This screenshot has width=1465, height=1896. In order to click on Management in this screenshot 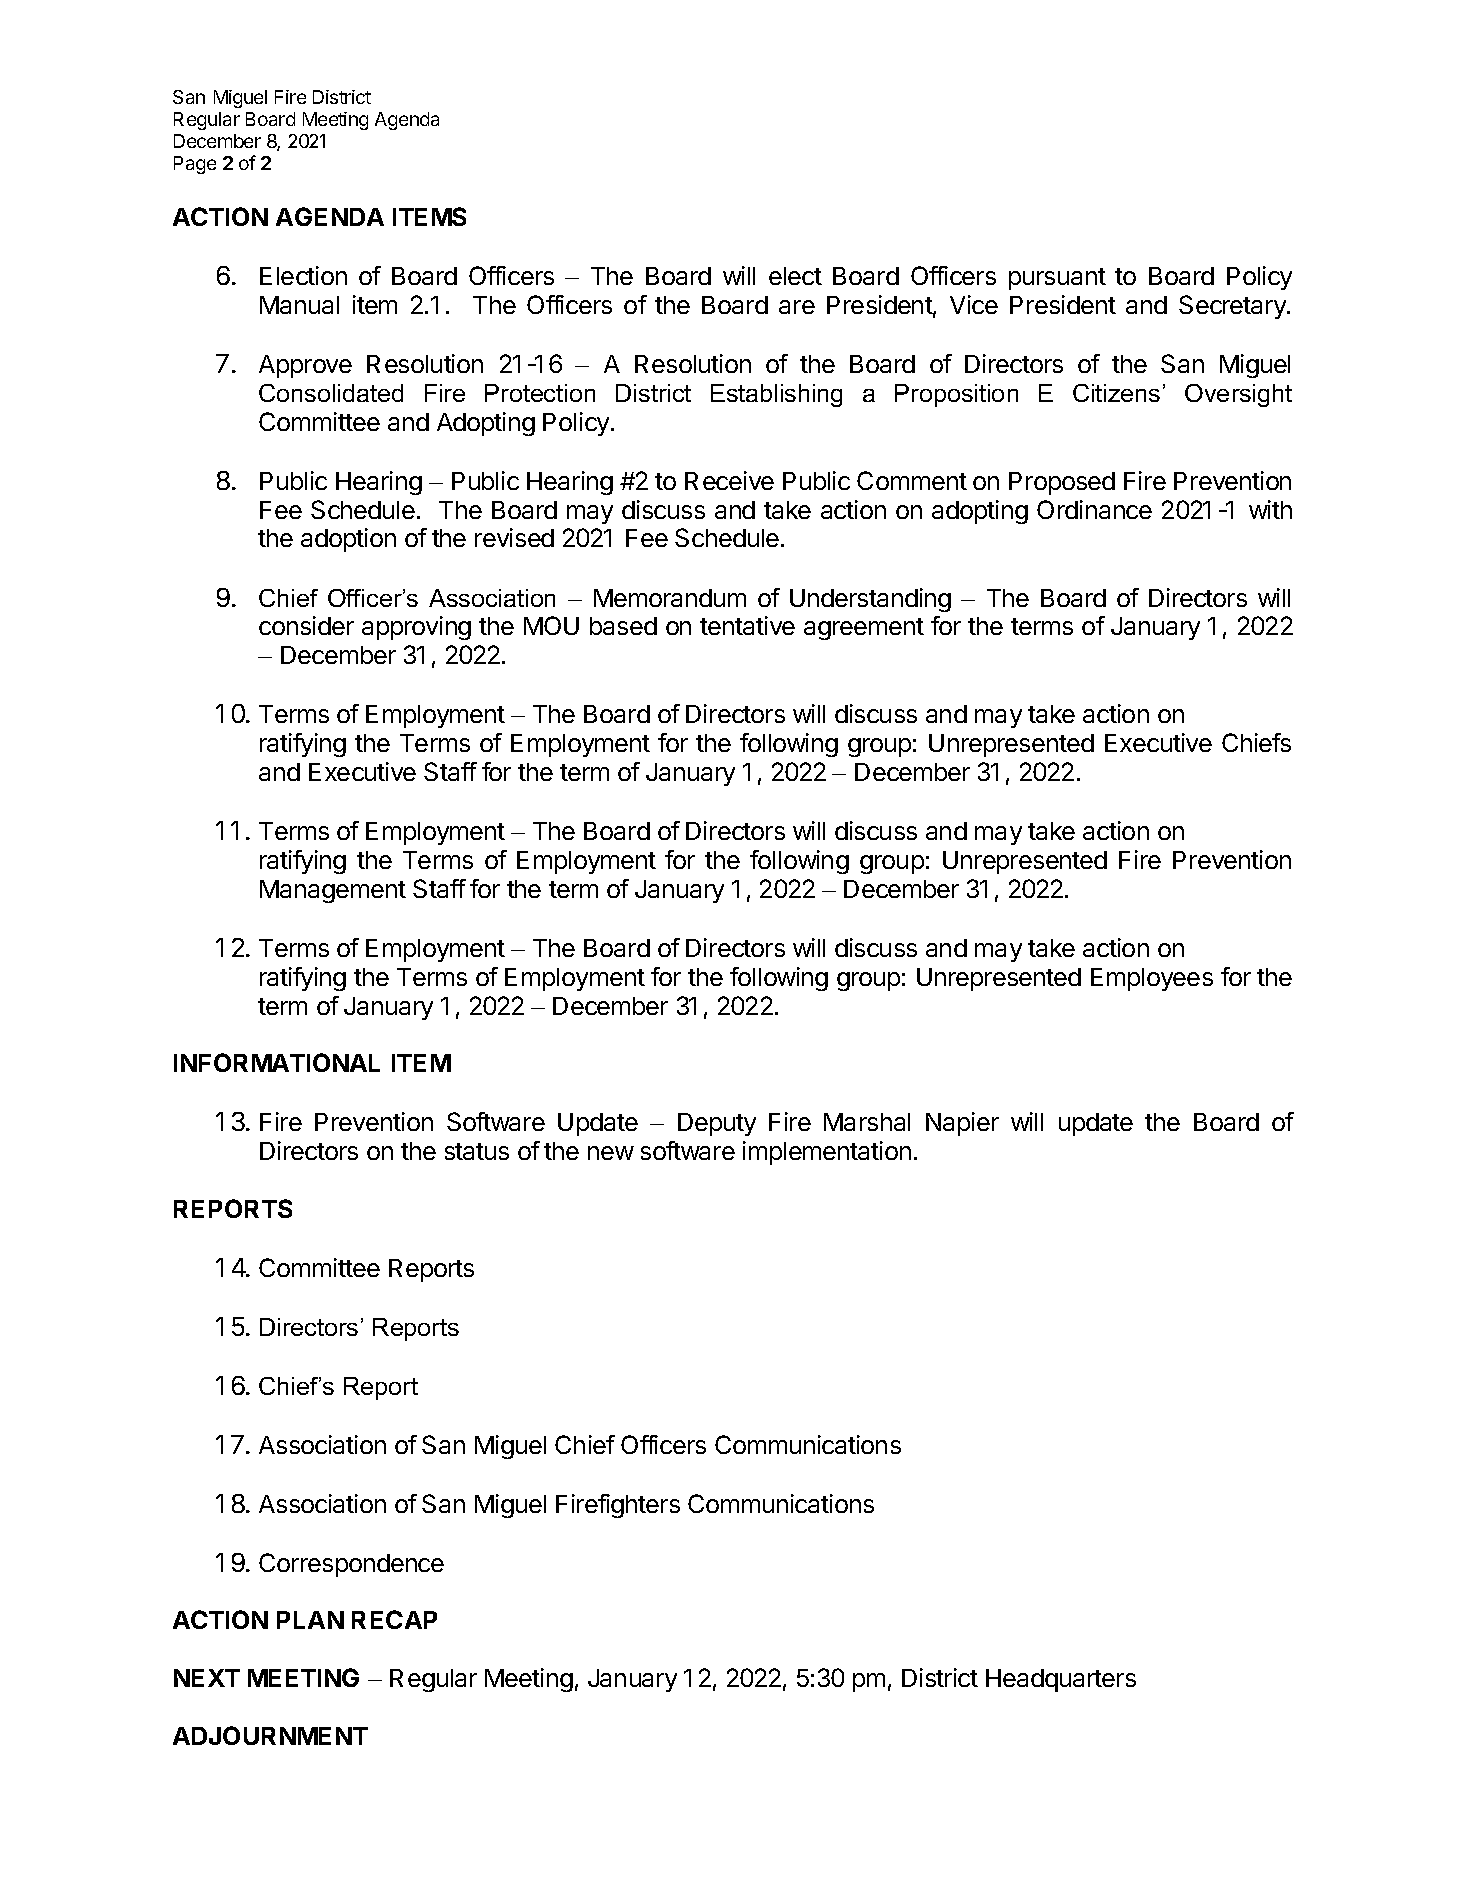, I will do `click(333, 891)`.
